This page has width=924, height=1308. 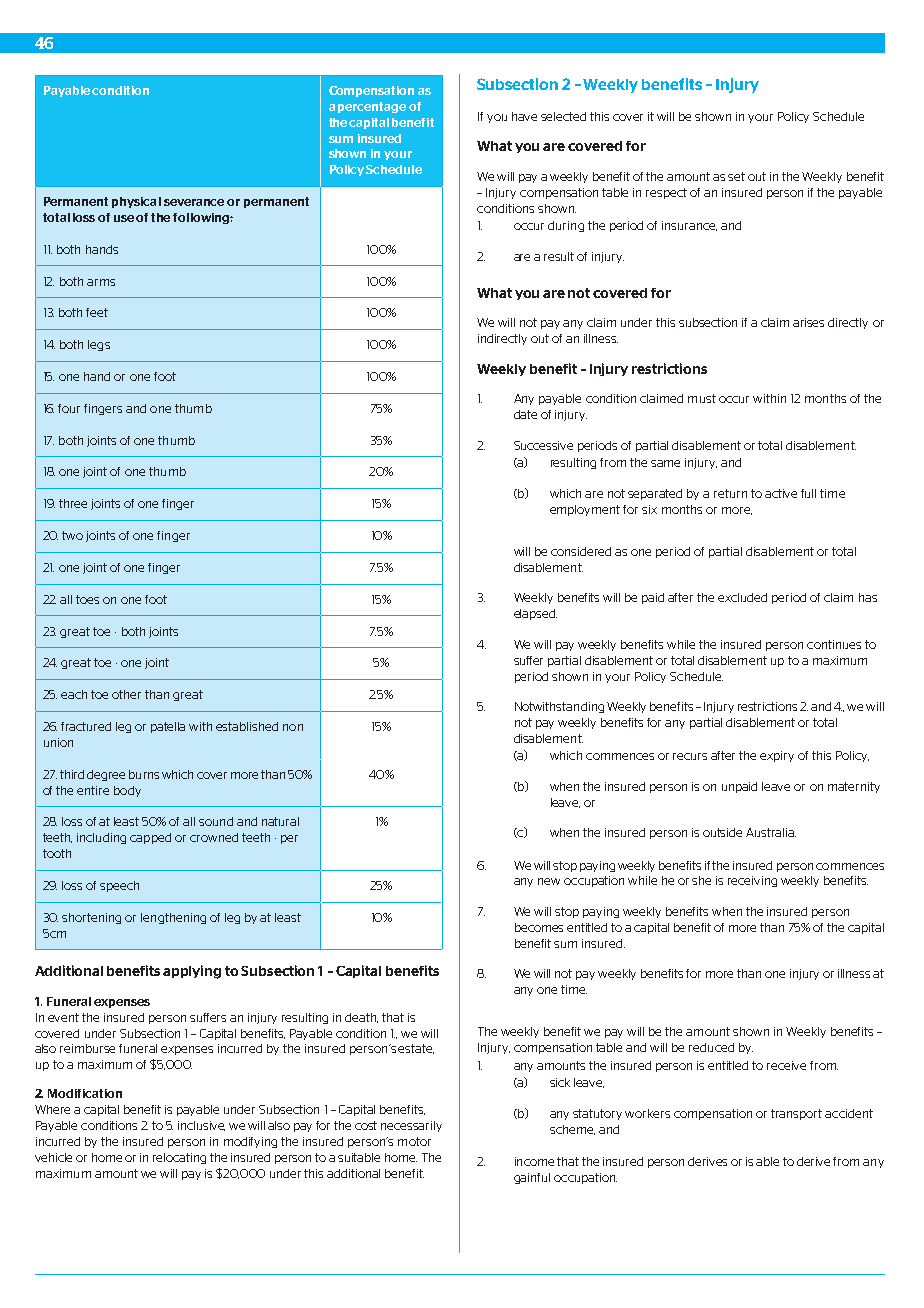 What do you see at coordinates (736, 176) in the page?
I see `set` at bounding box center [736, 176].
